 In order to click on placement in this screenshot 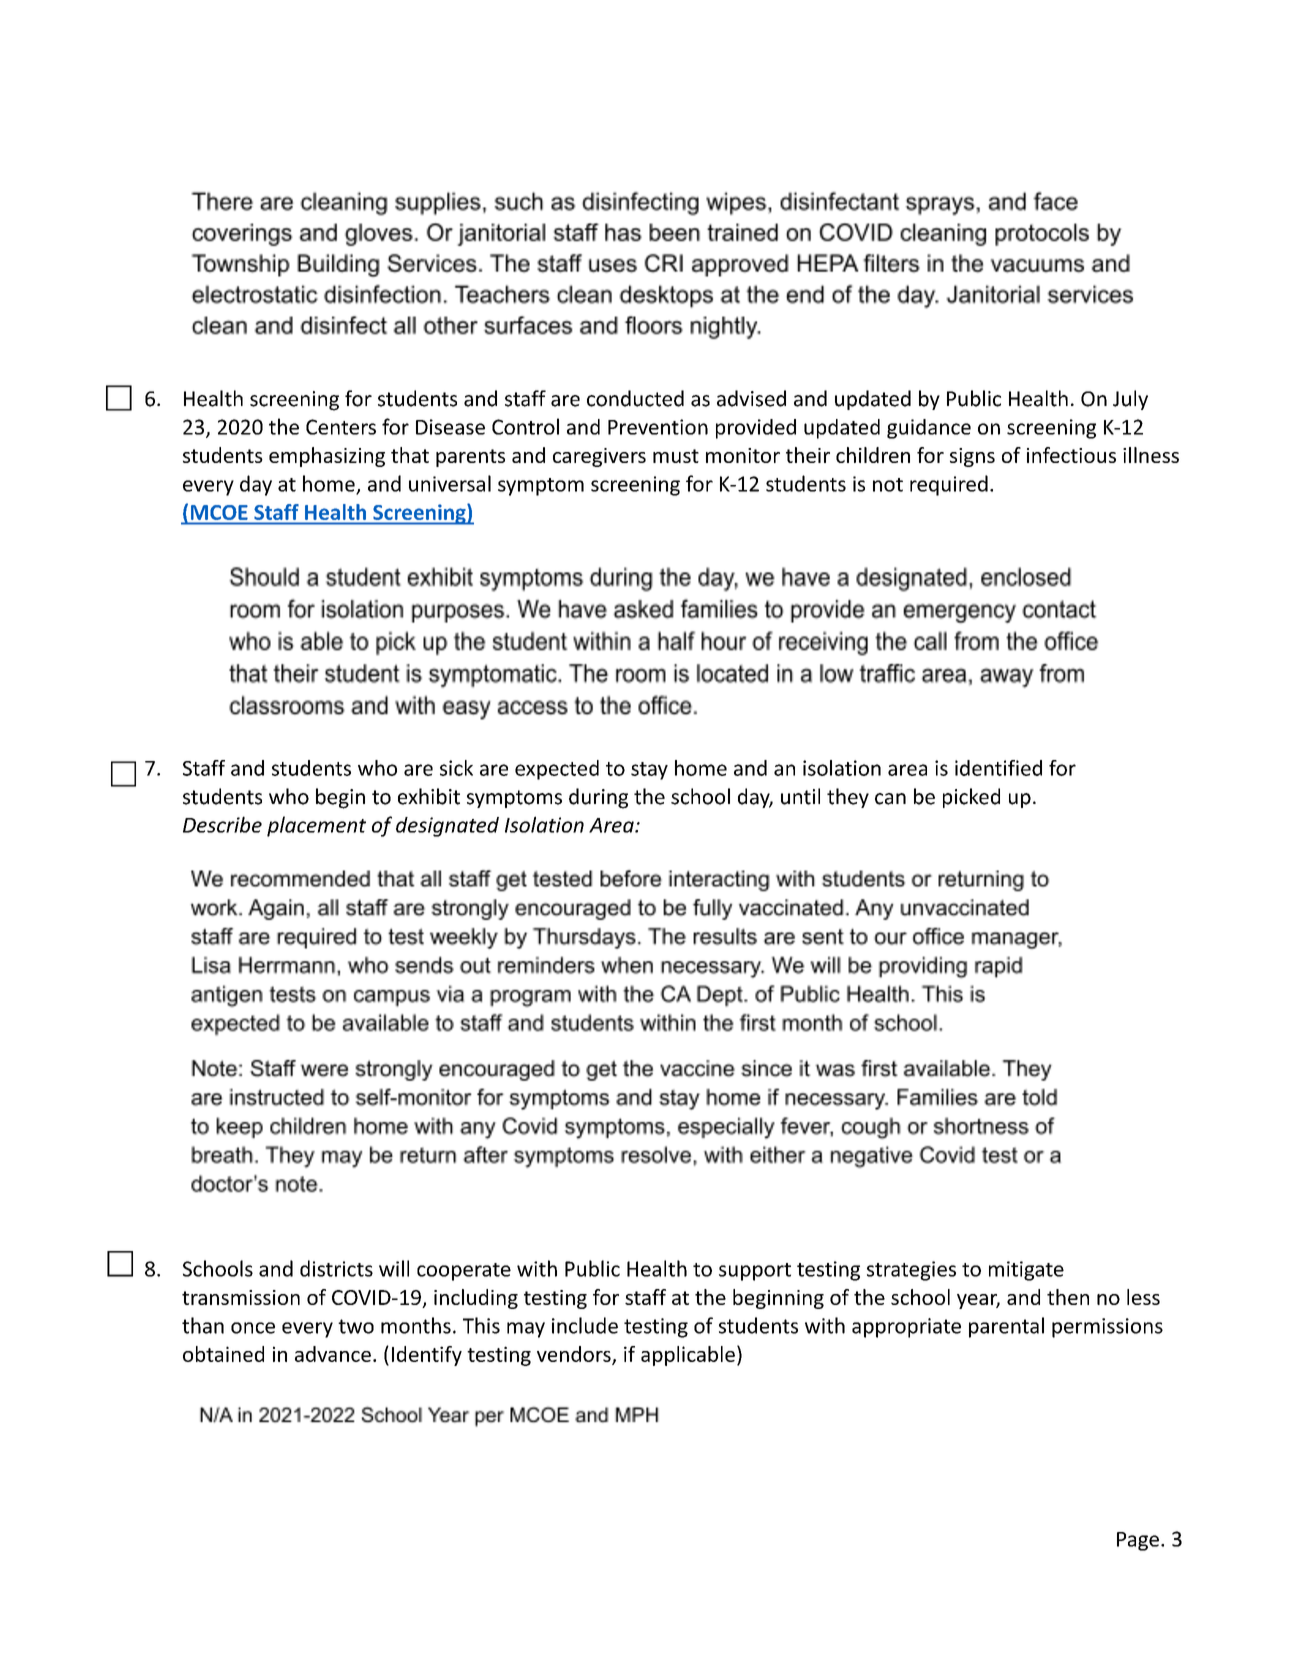, I will do `click(316, 826)`.
